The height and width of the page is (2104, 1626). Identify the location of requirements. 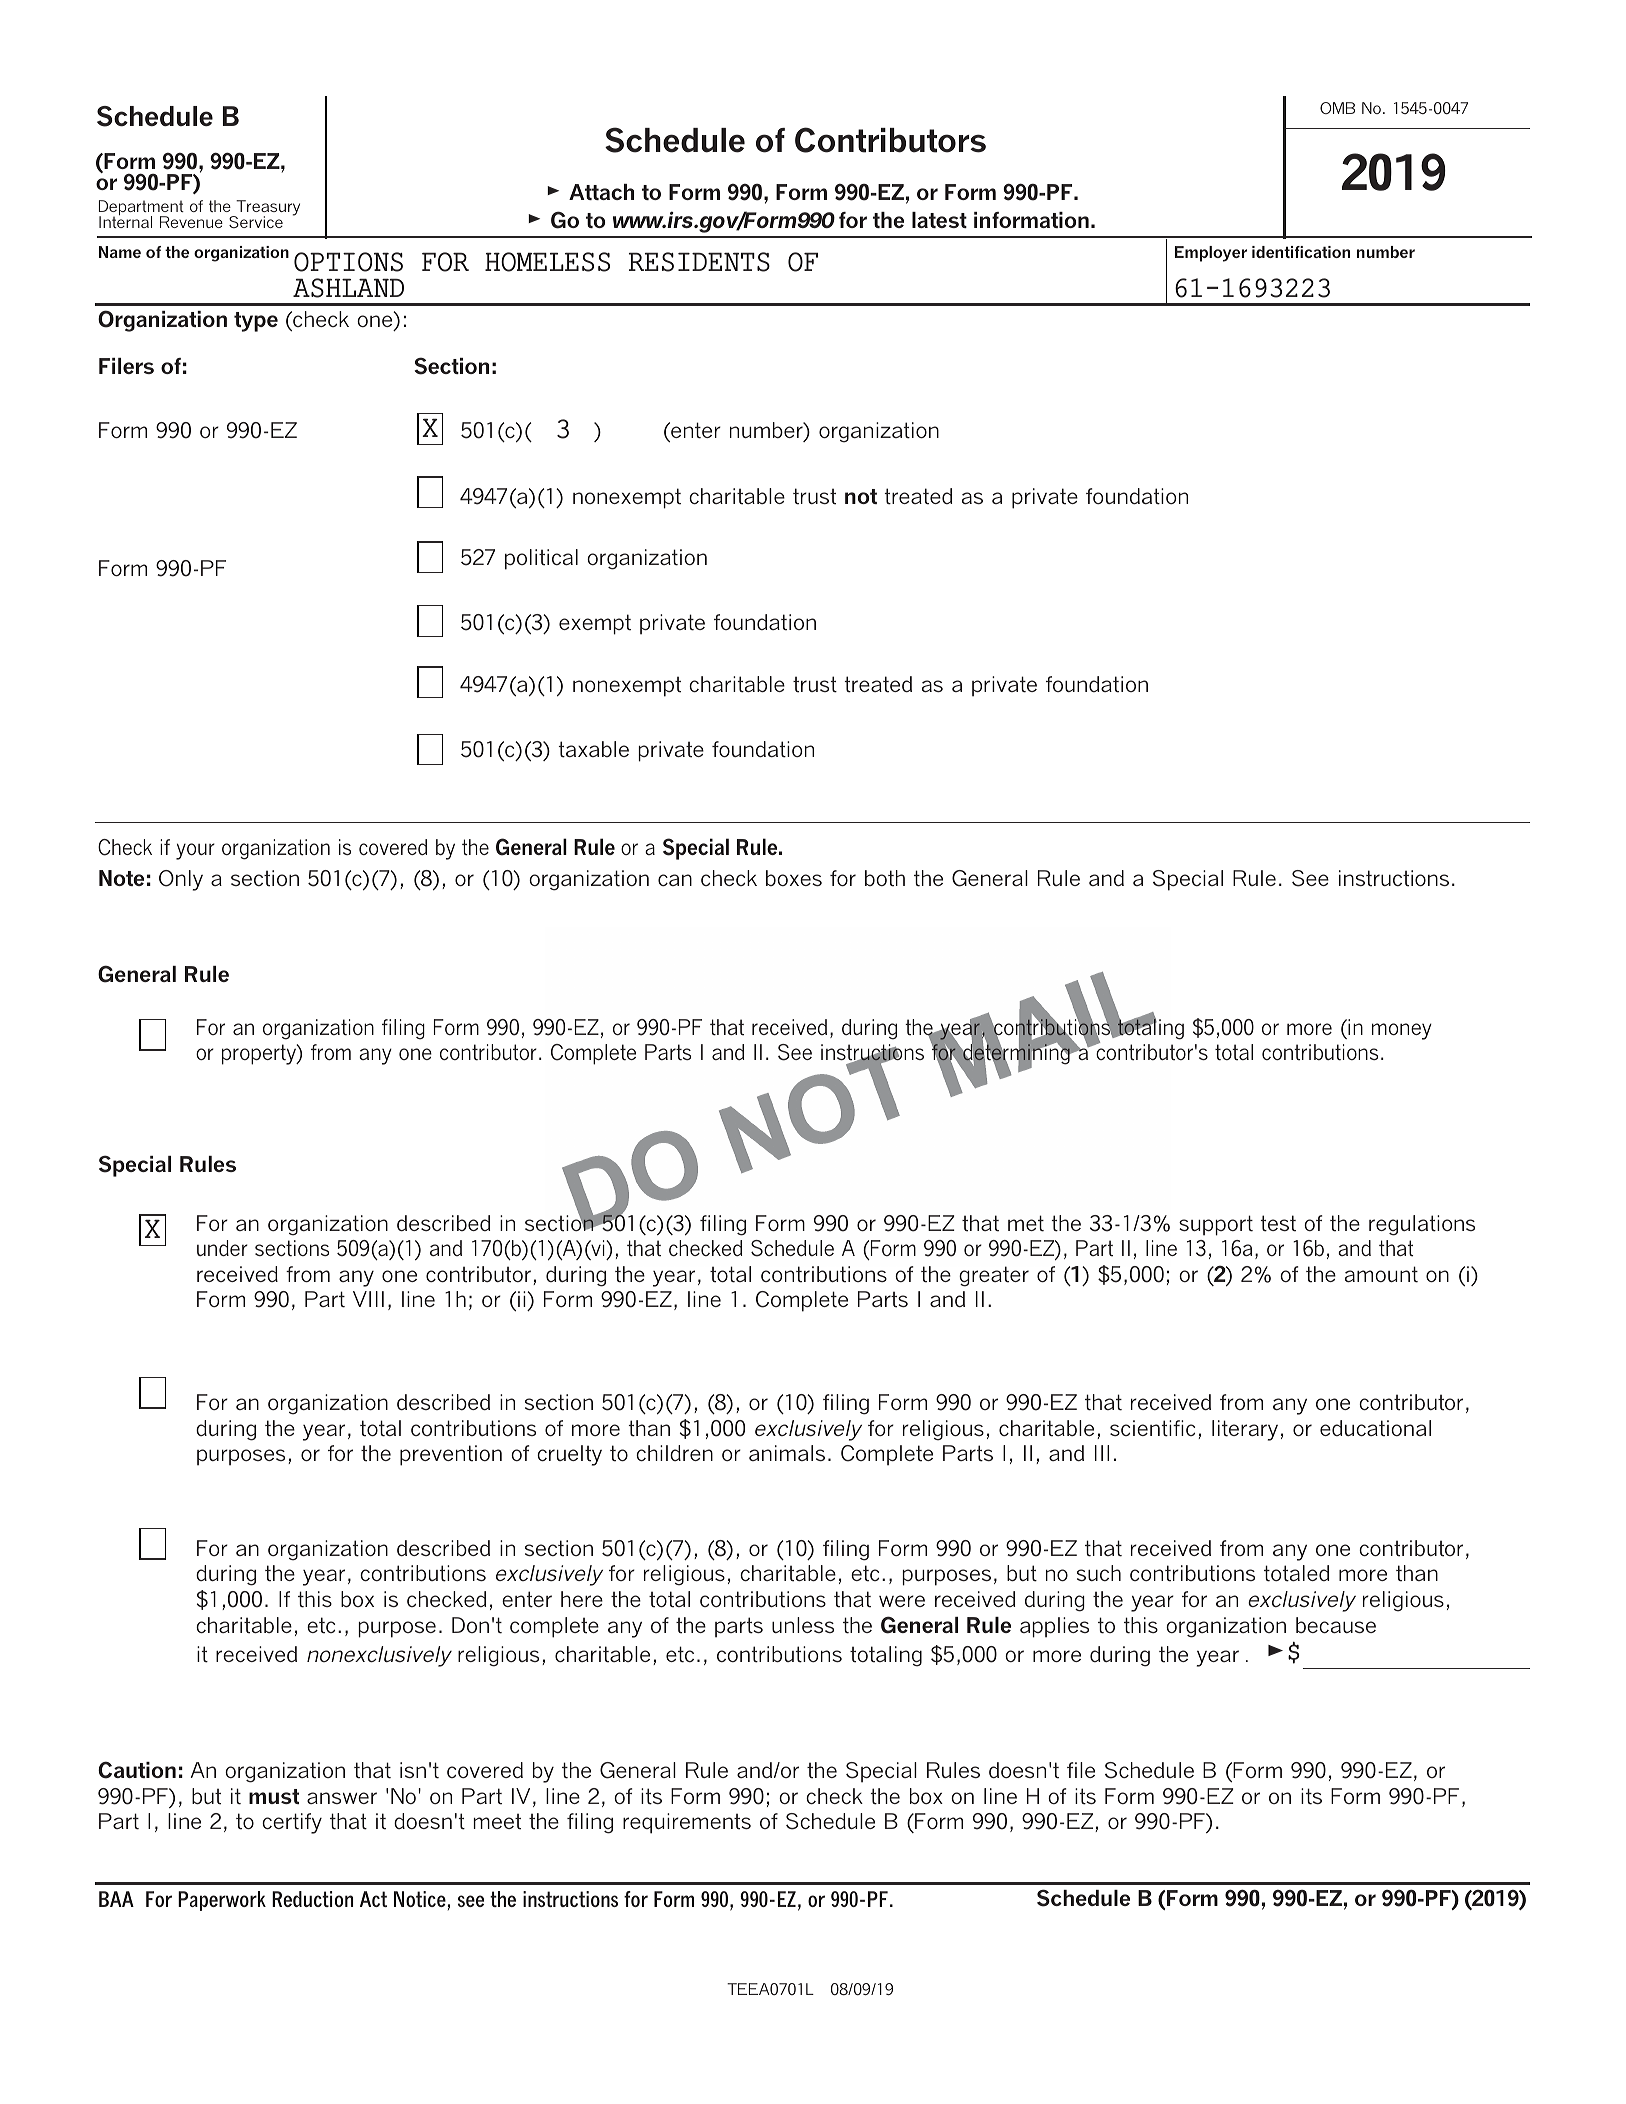
(687, 1823).
